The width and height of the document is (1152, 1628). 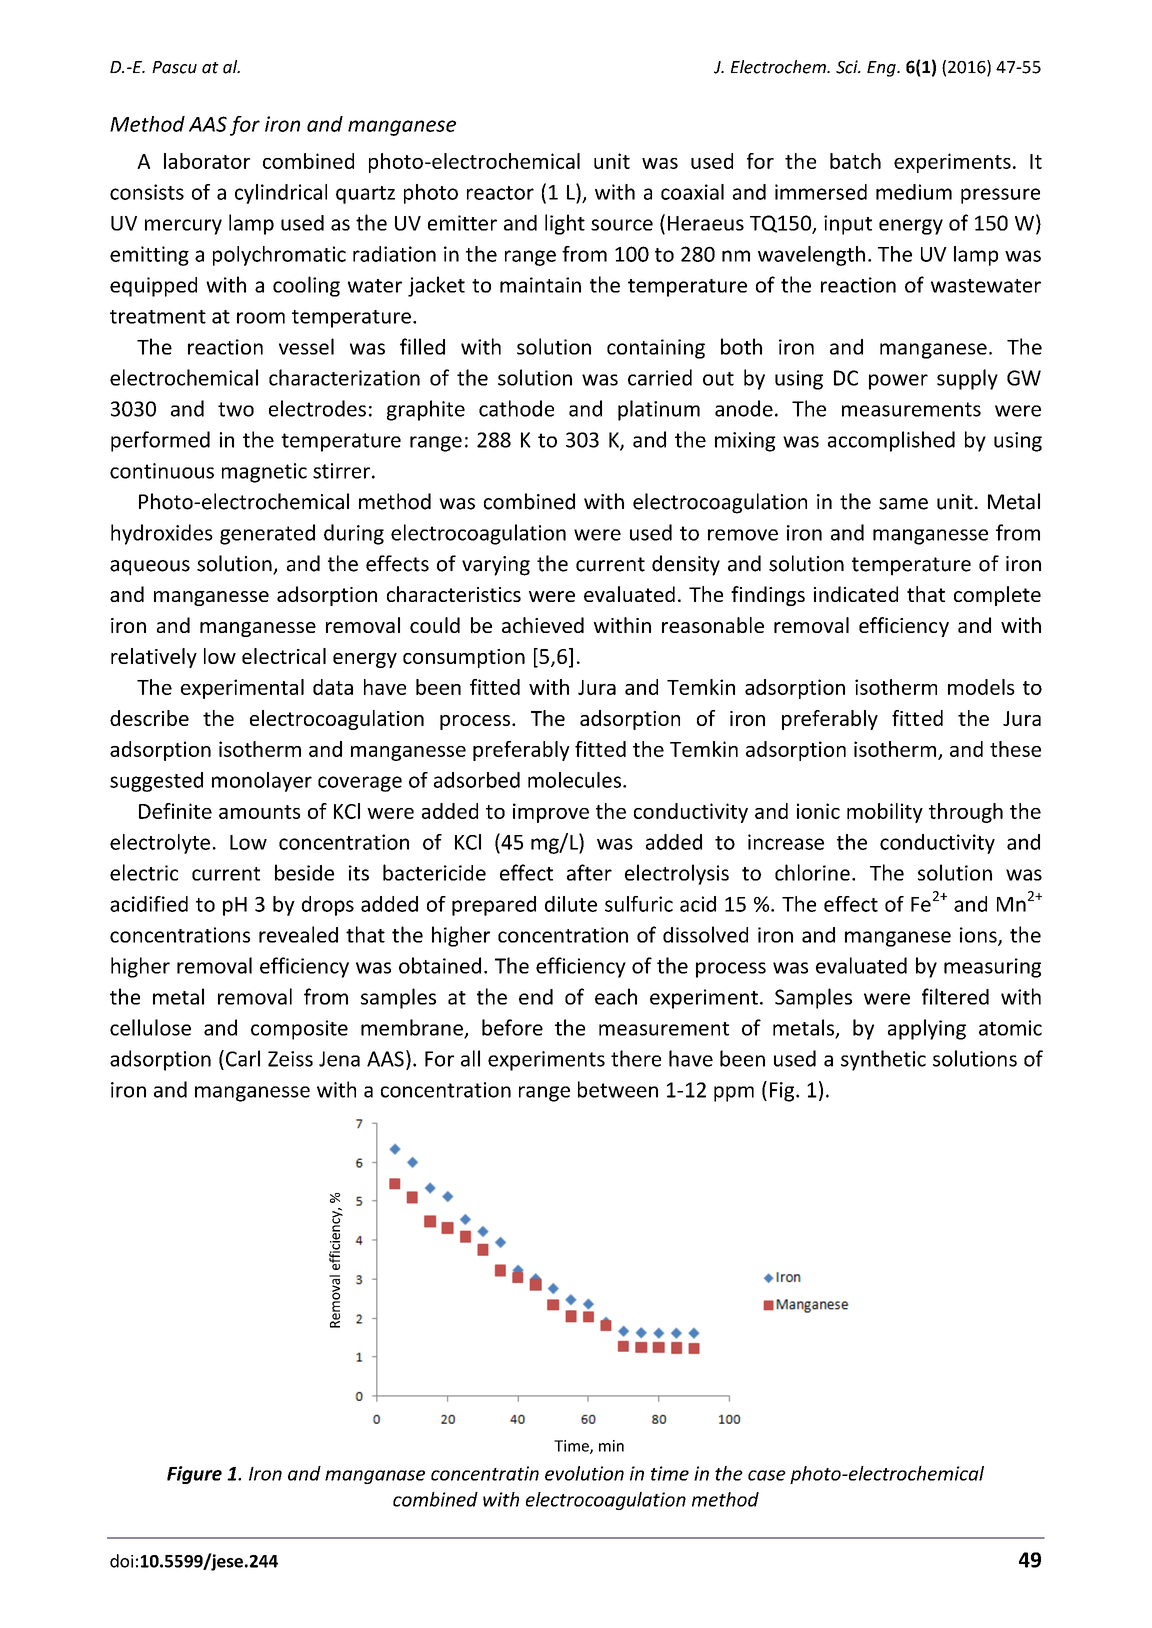 I want to click on min, so click(x=611, y=1446).
